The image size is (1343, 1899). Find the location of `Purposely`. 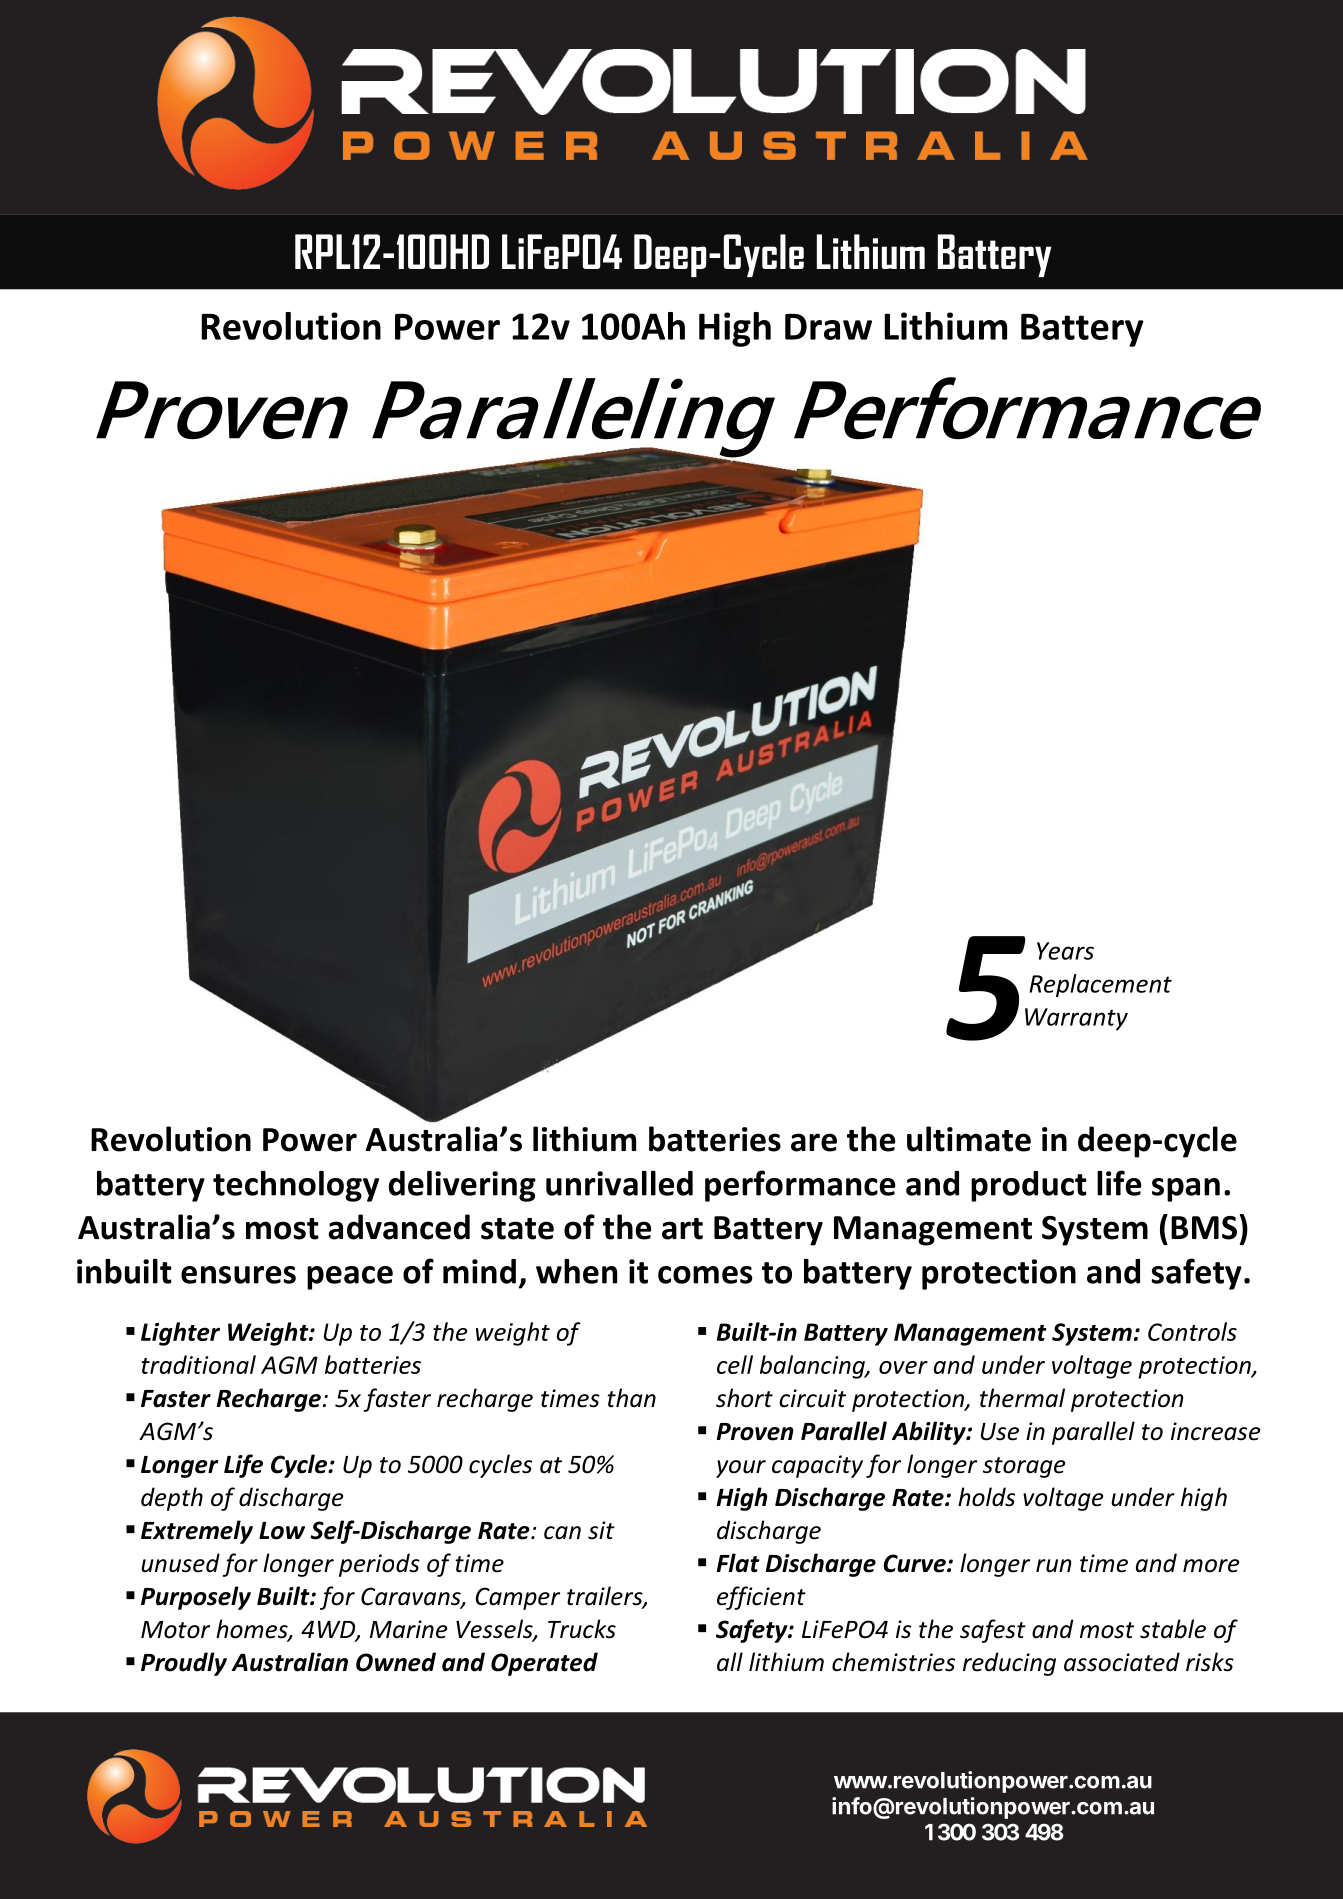

Purposely is located at coordinates (196, 1598).
